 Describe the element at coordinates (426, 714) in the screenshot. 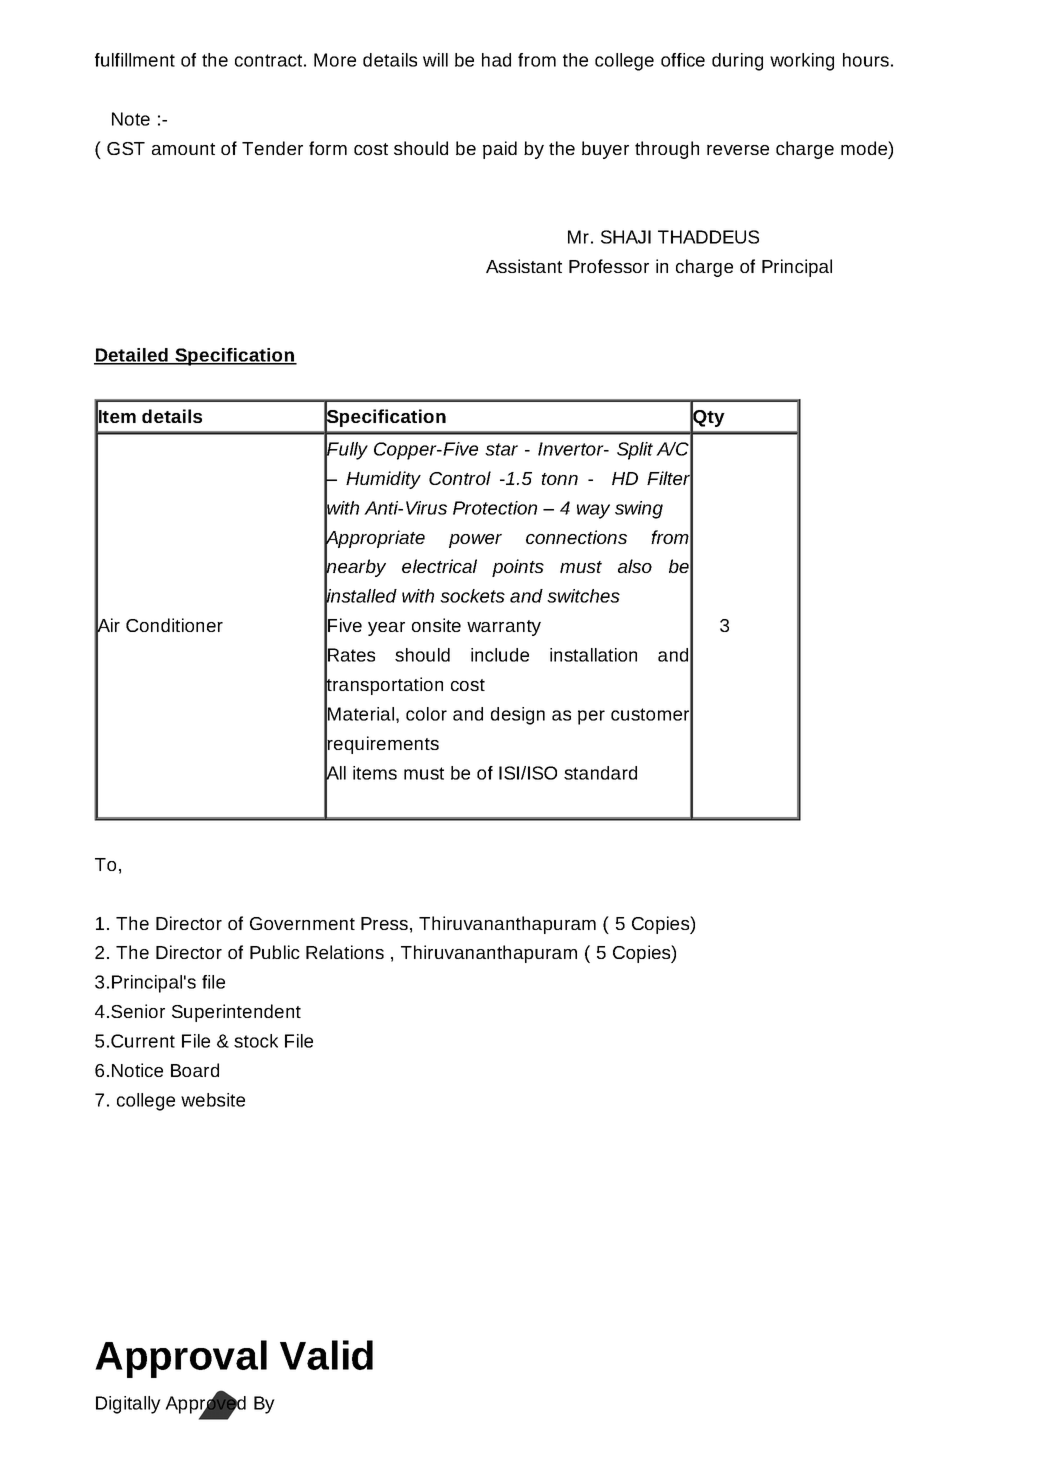

I see `color` at that location.
